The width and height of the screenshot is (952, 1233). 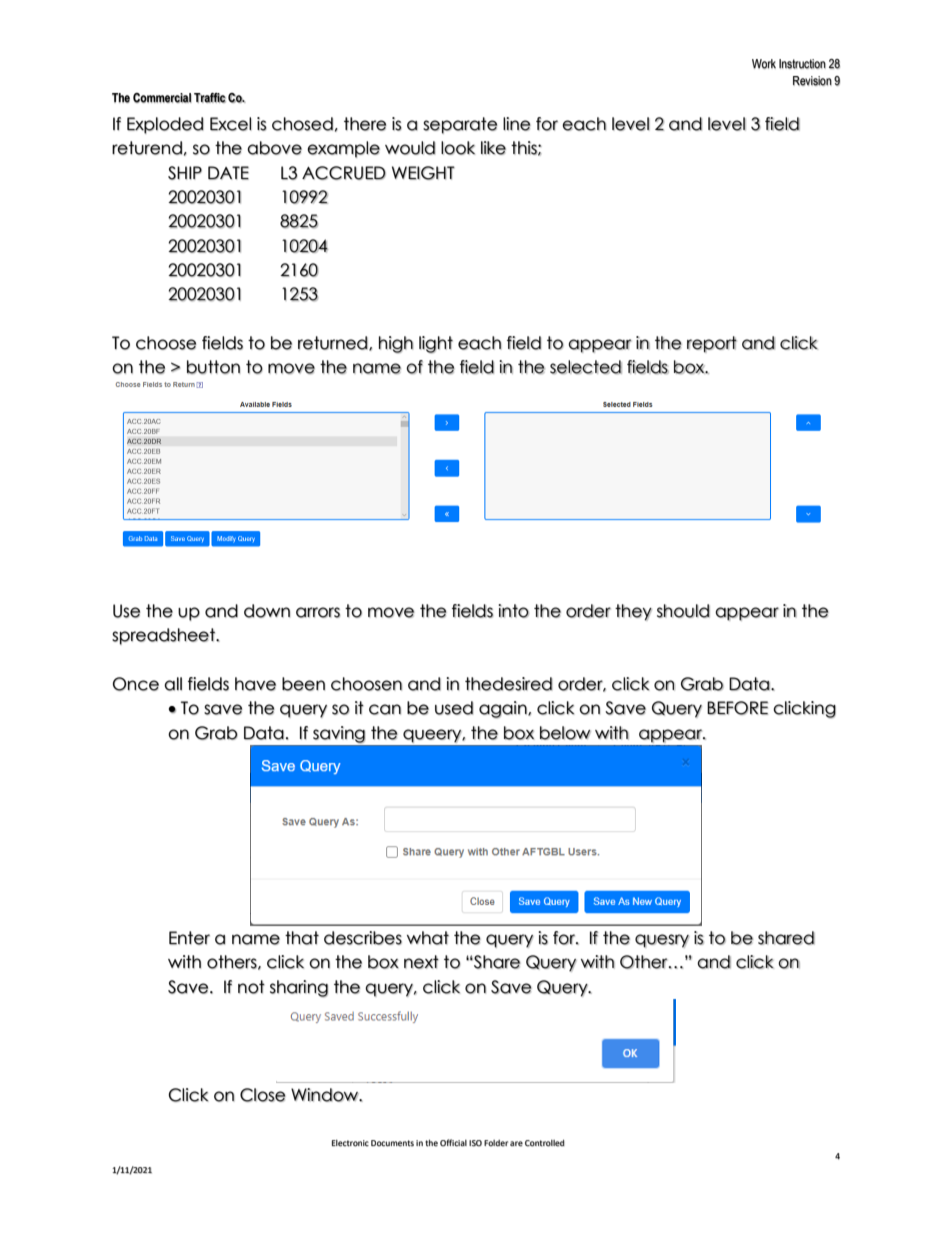 What do you see at coordinates (436, 344) in the screenshot?
I see `light` at bounding box center [436, 344].
